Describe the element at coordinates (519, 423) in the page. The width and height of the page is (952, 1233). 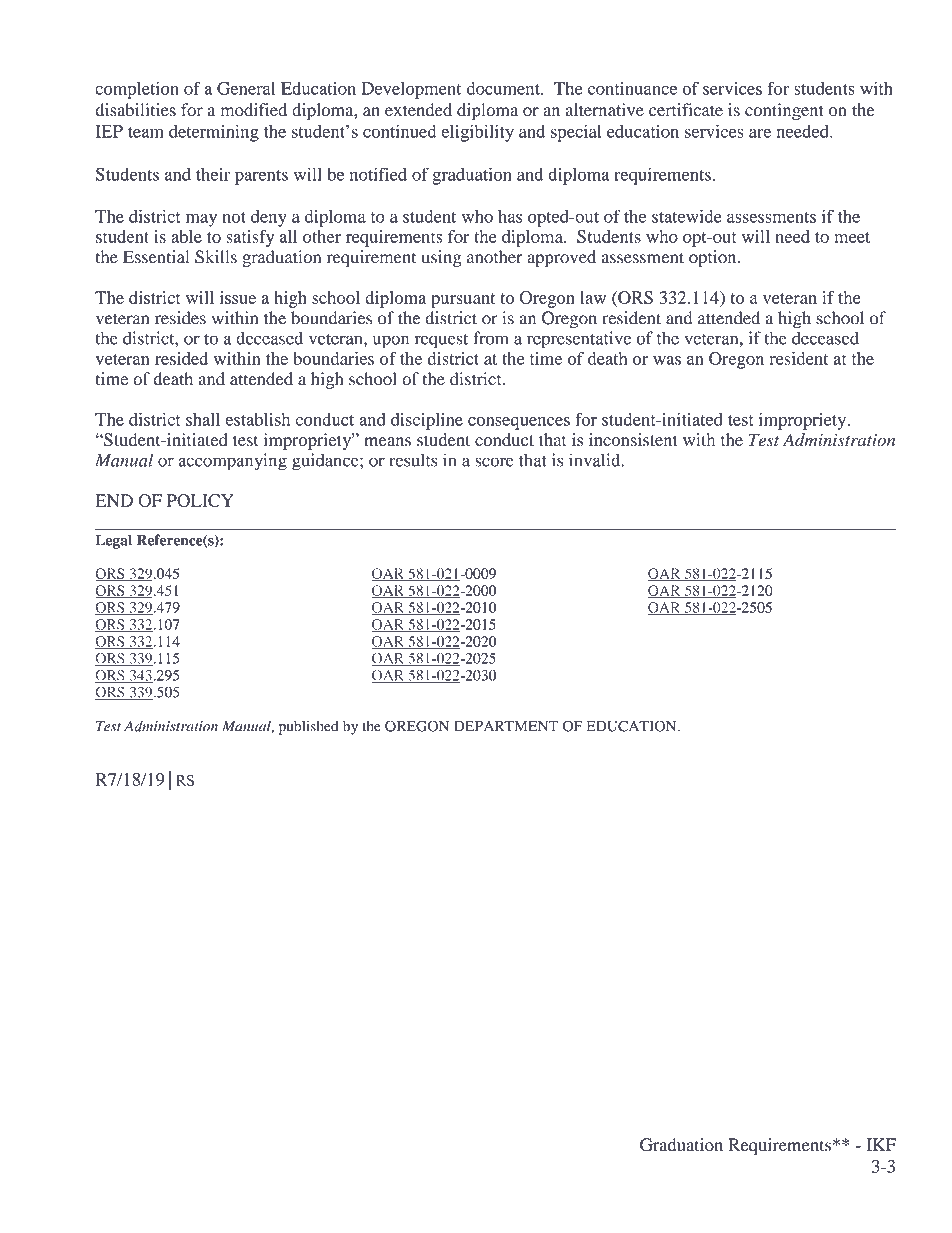
I see `consequences` at that location.
